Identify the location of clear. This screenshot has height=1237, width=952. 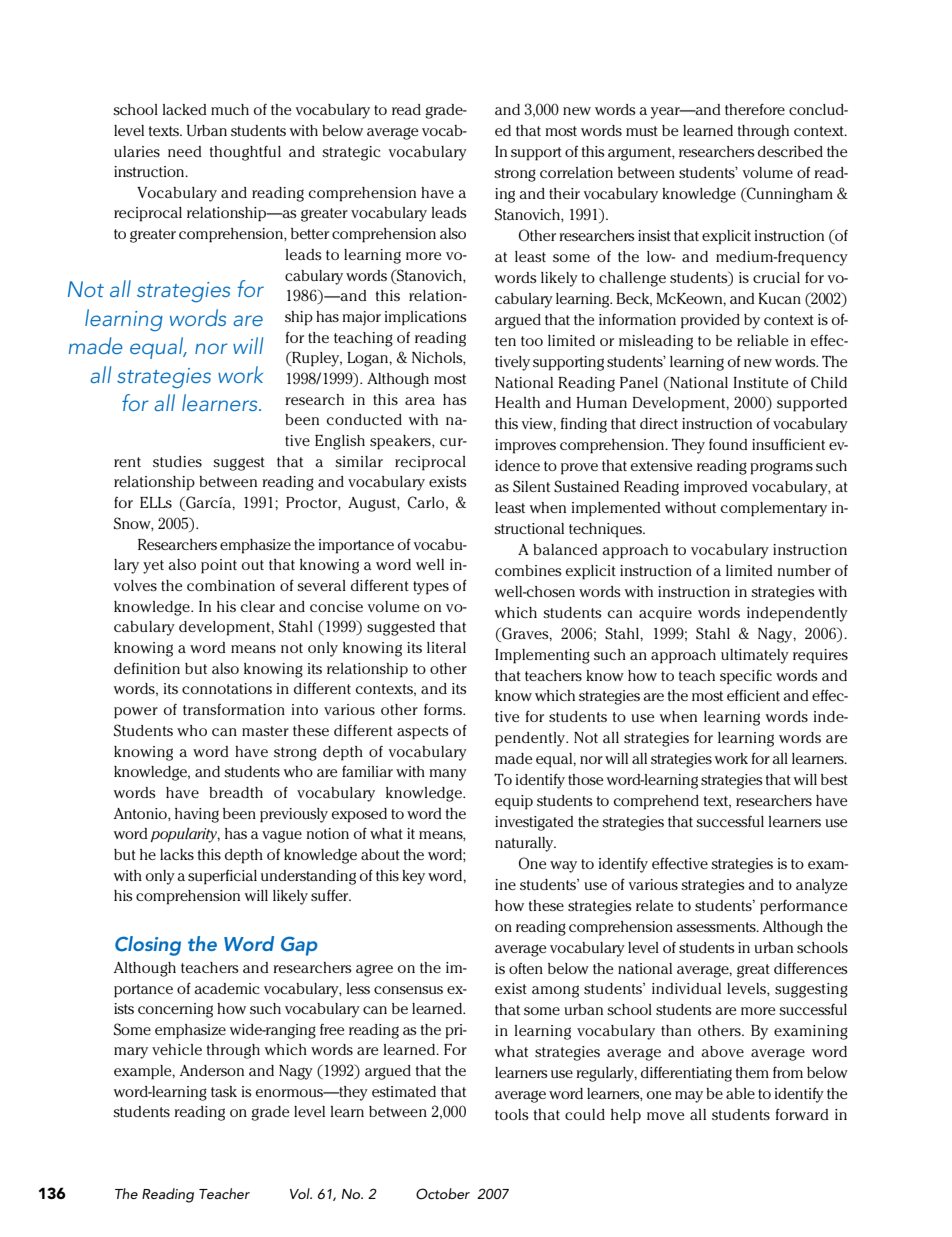
(258, 606).
